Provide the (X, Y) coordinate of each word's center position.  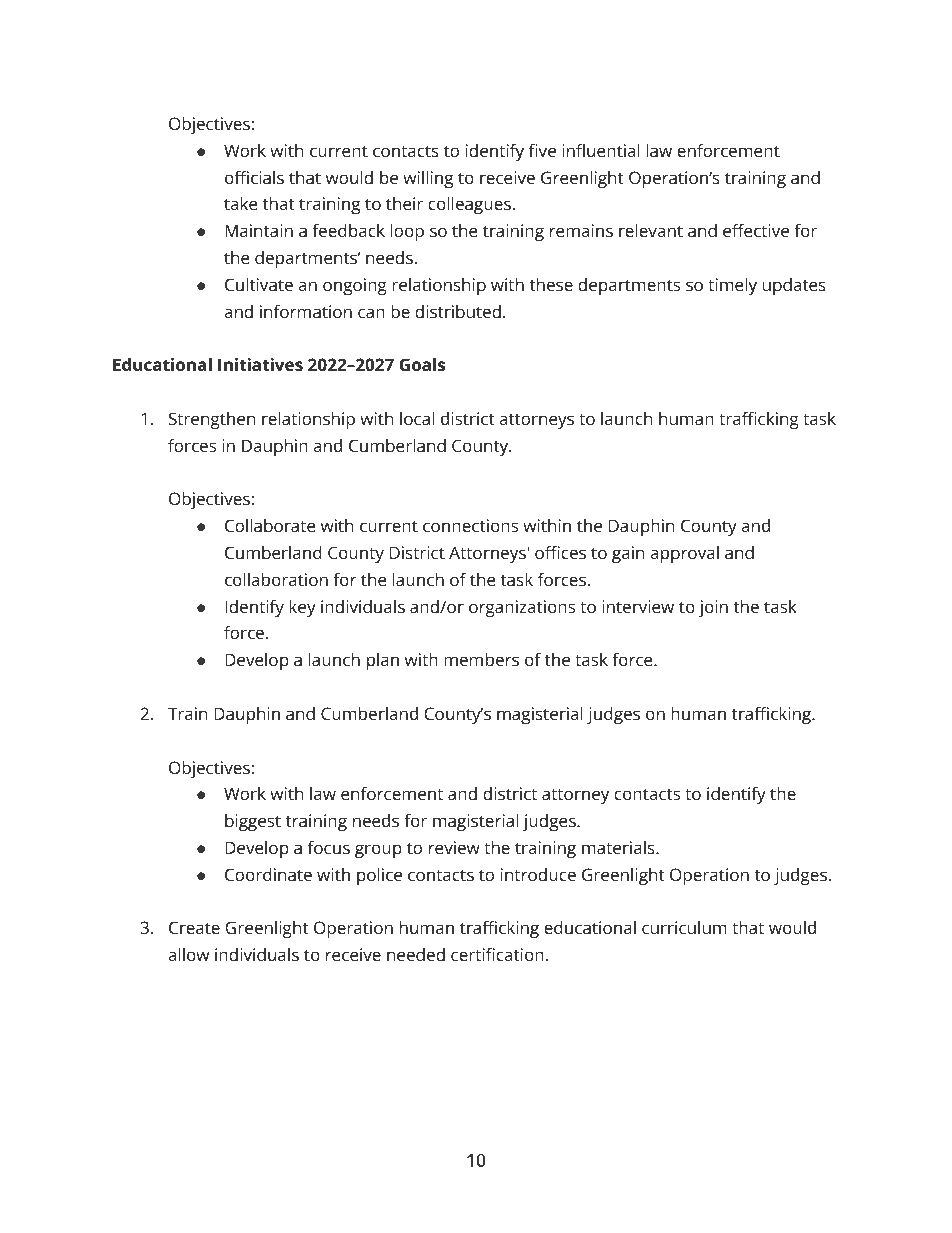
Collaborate (270, 525)
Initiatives (260, 364)
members (481, 659)
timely (732, 286)
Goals (422, 364)
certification (497, 954)
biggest (253, 822)
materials (619, 847)
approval (684, 554)
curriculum (684, 927)
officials (254, 177)
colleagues (469, 205)
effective (756, 230)
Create (194, 927)
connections (470, 525)
